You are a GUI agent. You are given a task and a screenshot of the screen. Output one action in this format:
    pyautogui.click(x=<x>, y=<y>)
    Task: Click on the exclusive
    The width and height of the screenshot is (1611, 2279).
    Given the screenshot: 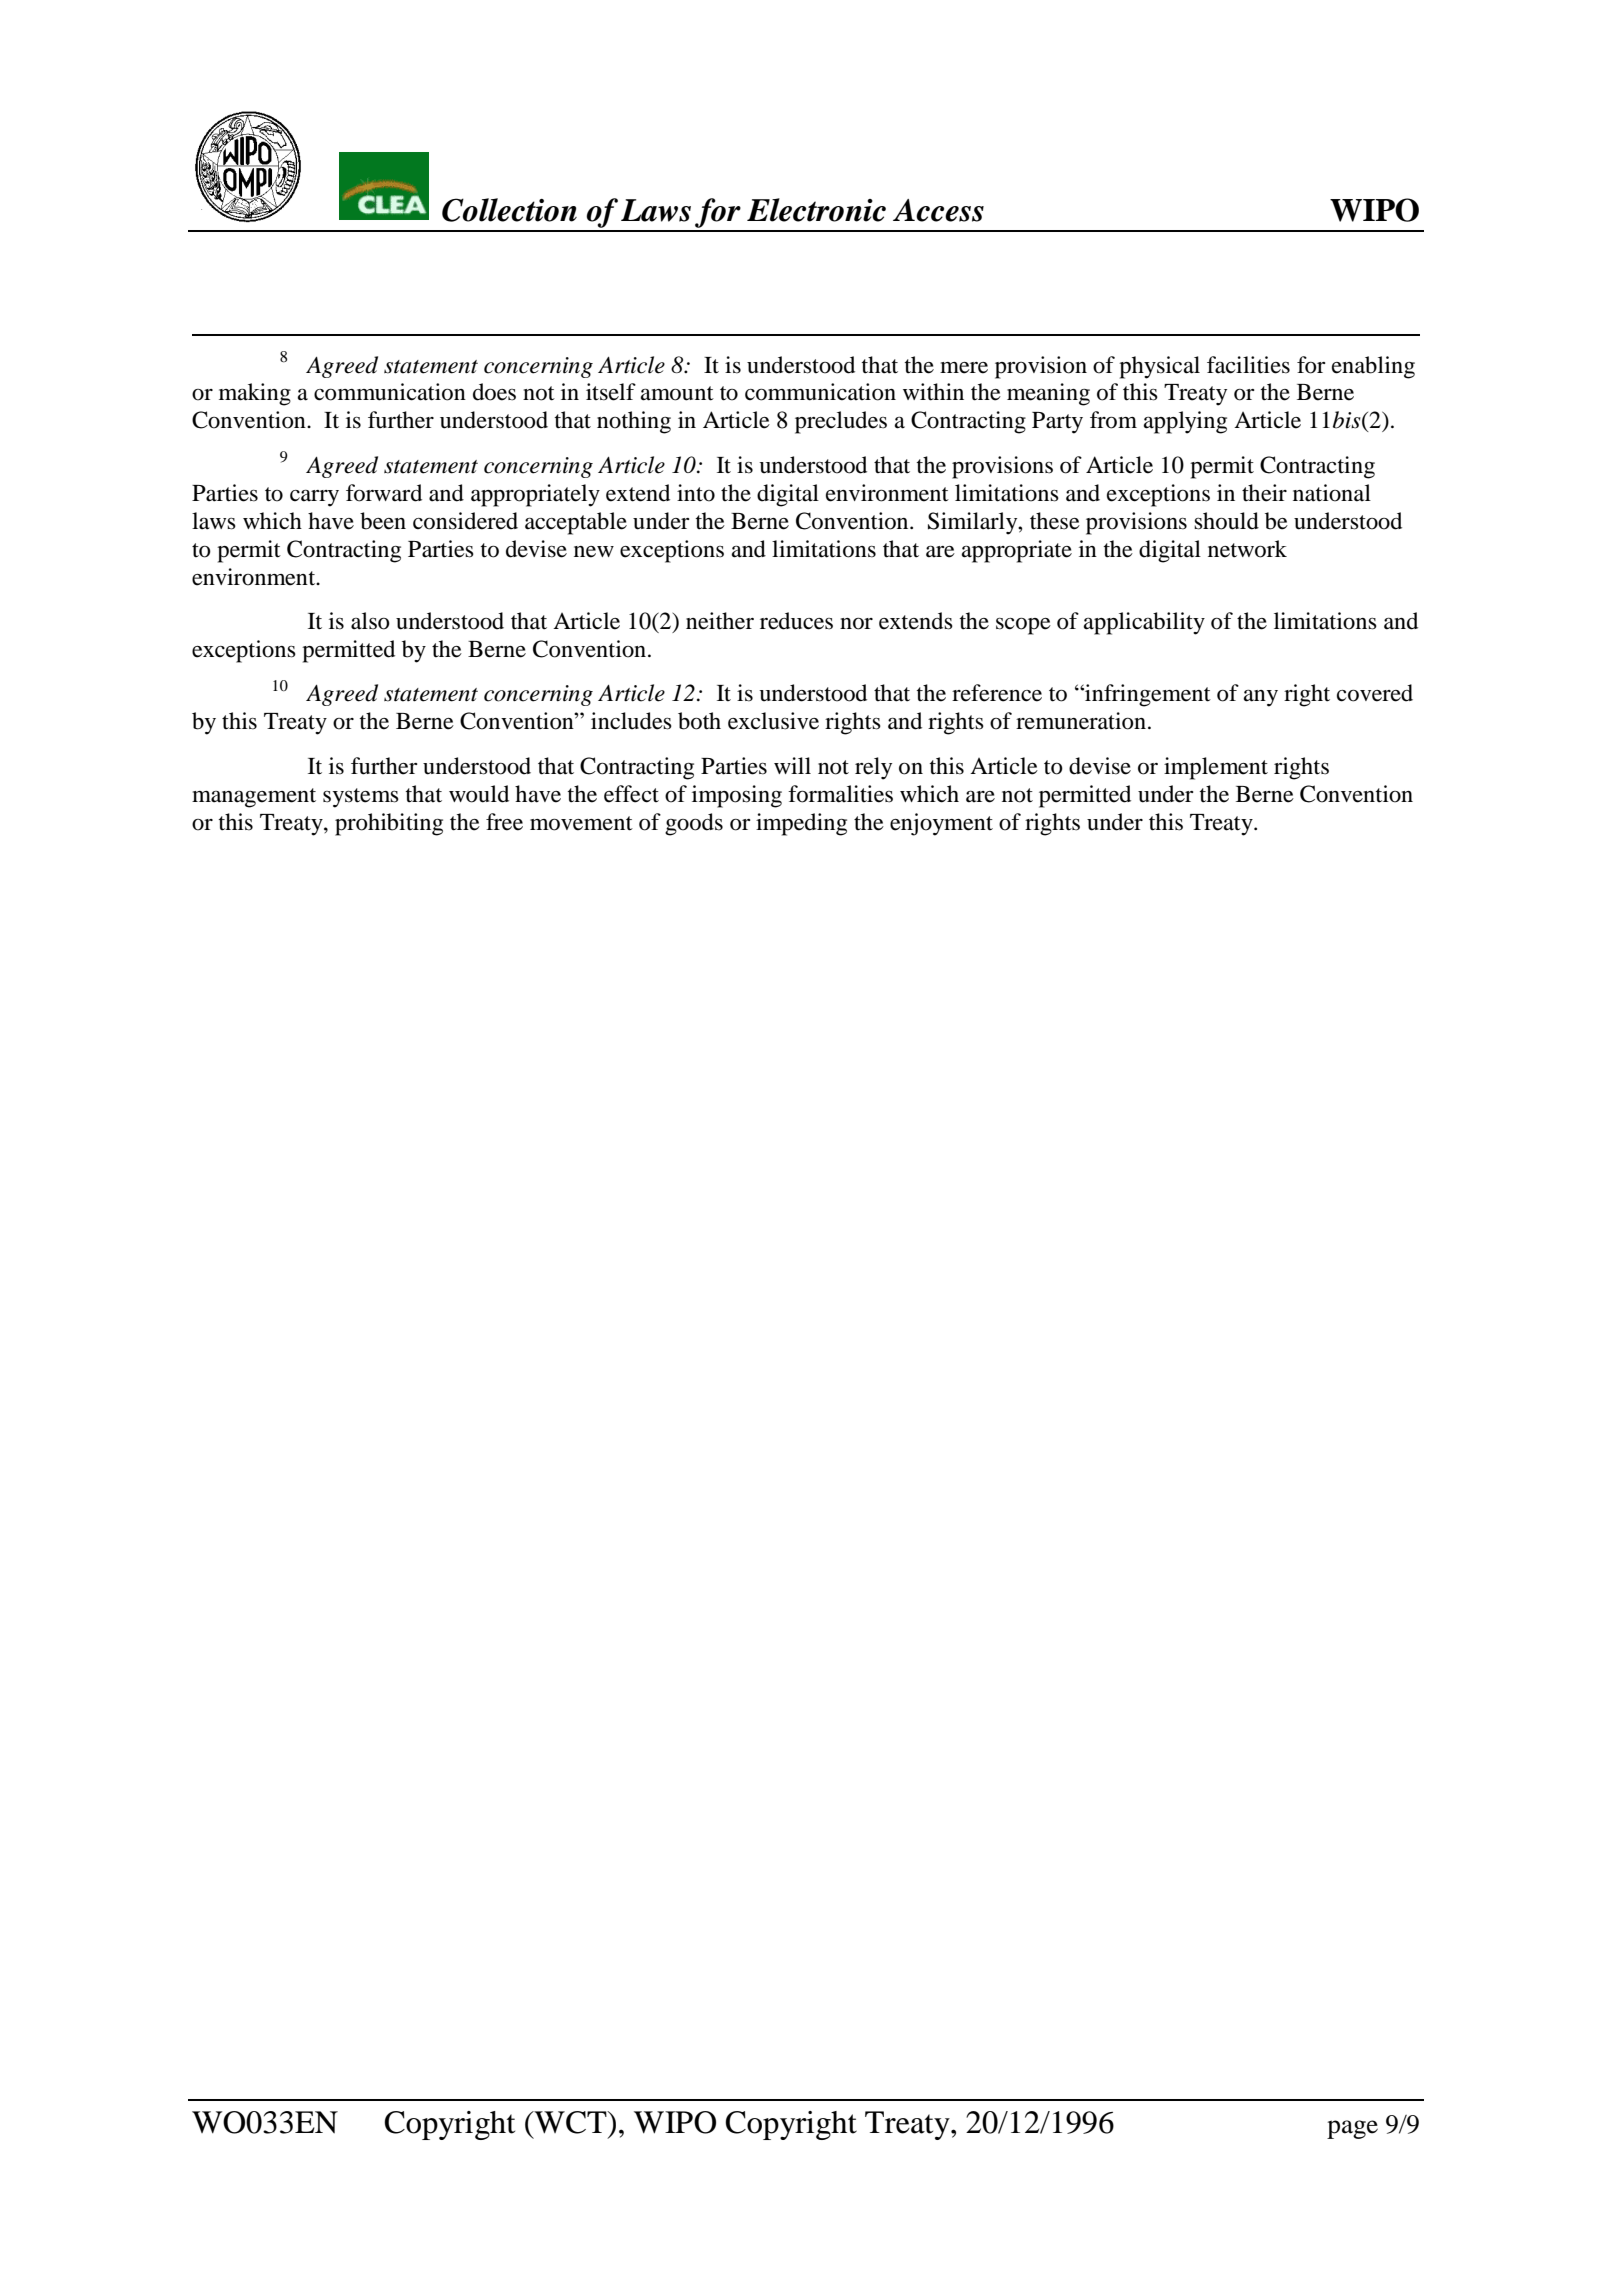 What is the action you would take?
    pyautogui.click(x=773, y=721)
